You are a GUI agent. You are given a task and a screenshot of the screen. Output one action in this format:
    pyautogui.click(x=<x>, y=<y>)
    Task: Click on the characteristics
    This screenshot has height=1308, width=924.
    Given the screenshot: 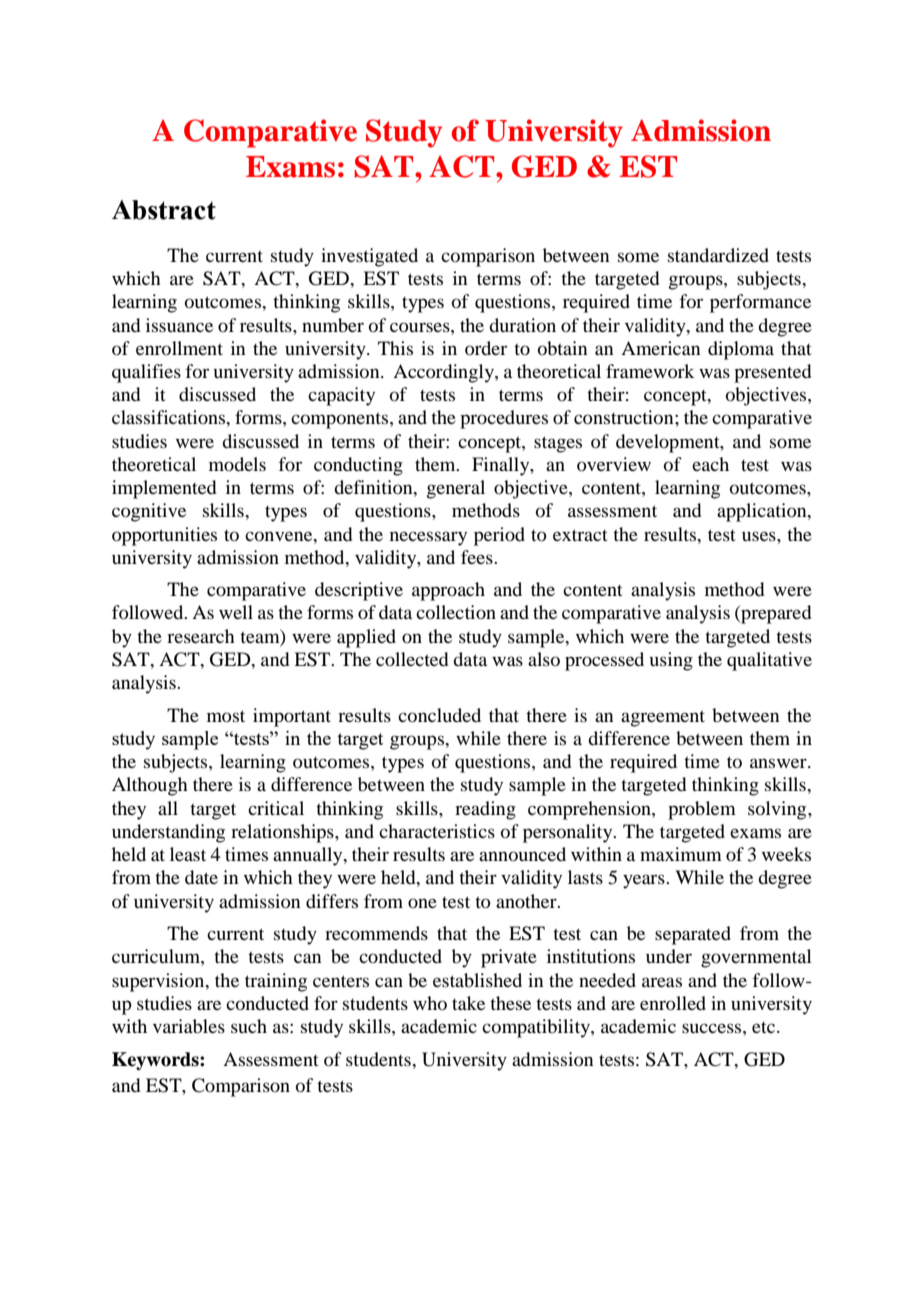 What is the action you would take?
    pyautogui.click(x=437, y=831)
